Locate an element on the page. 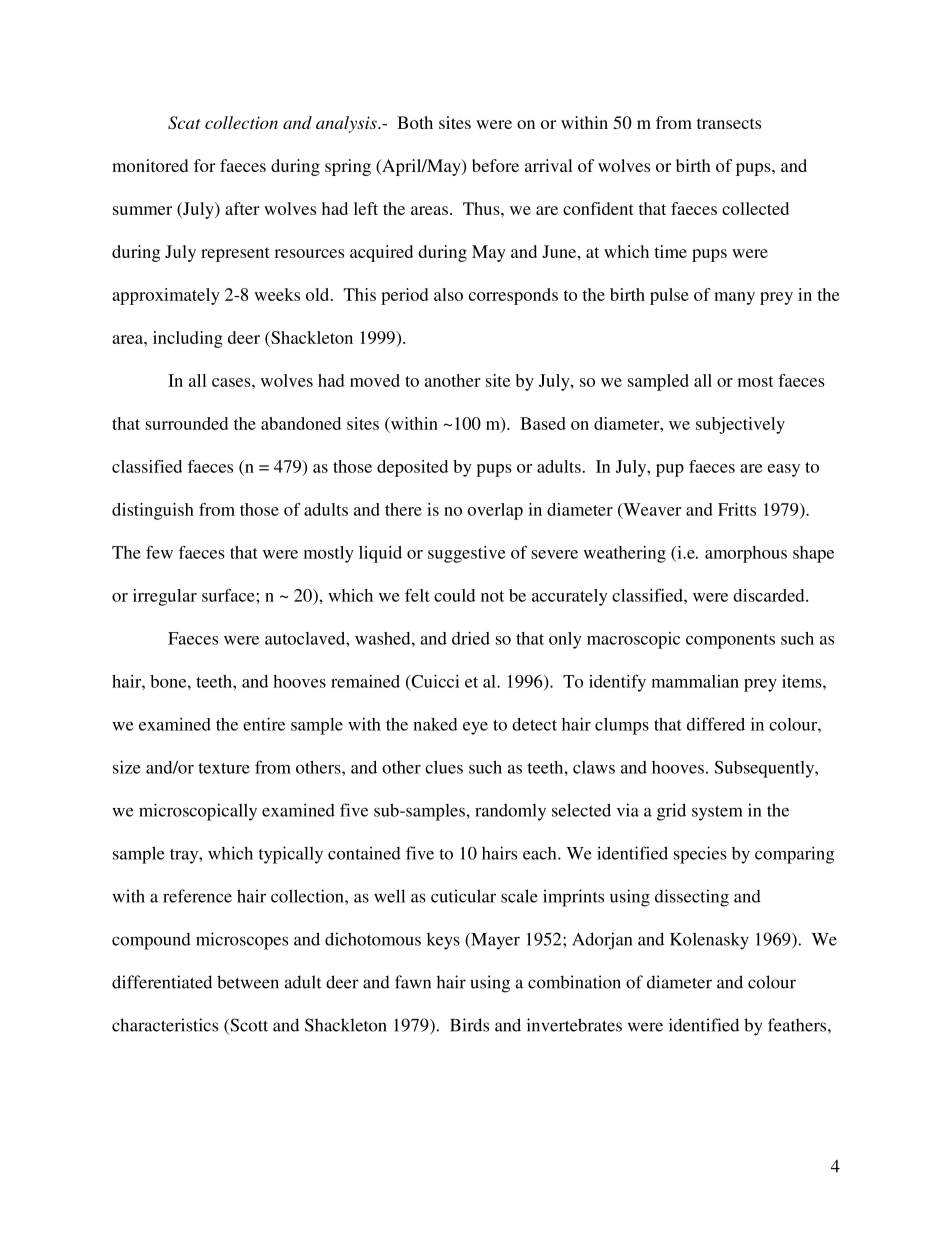 This image has height=1233, width=952. suggestive is located at coordinates (466, 554).
